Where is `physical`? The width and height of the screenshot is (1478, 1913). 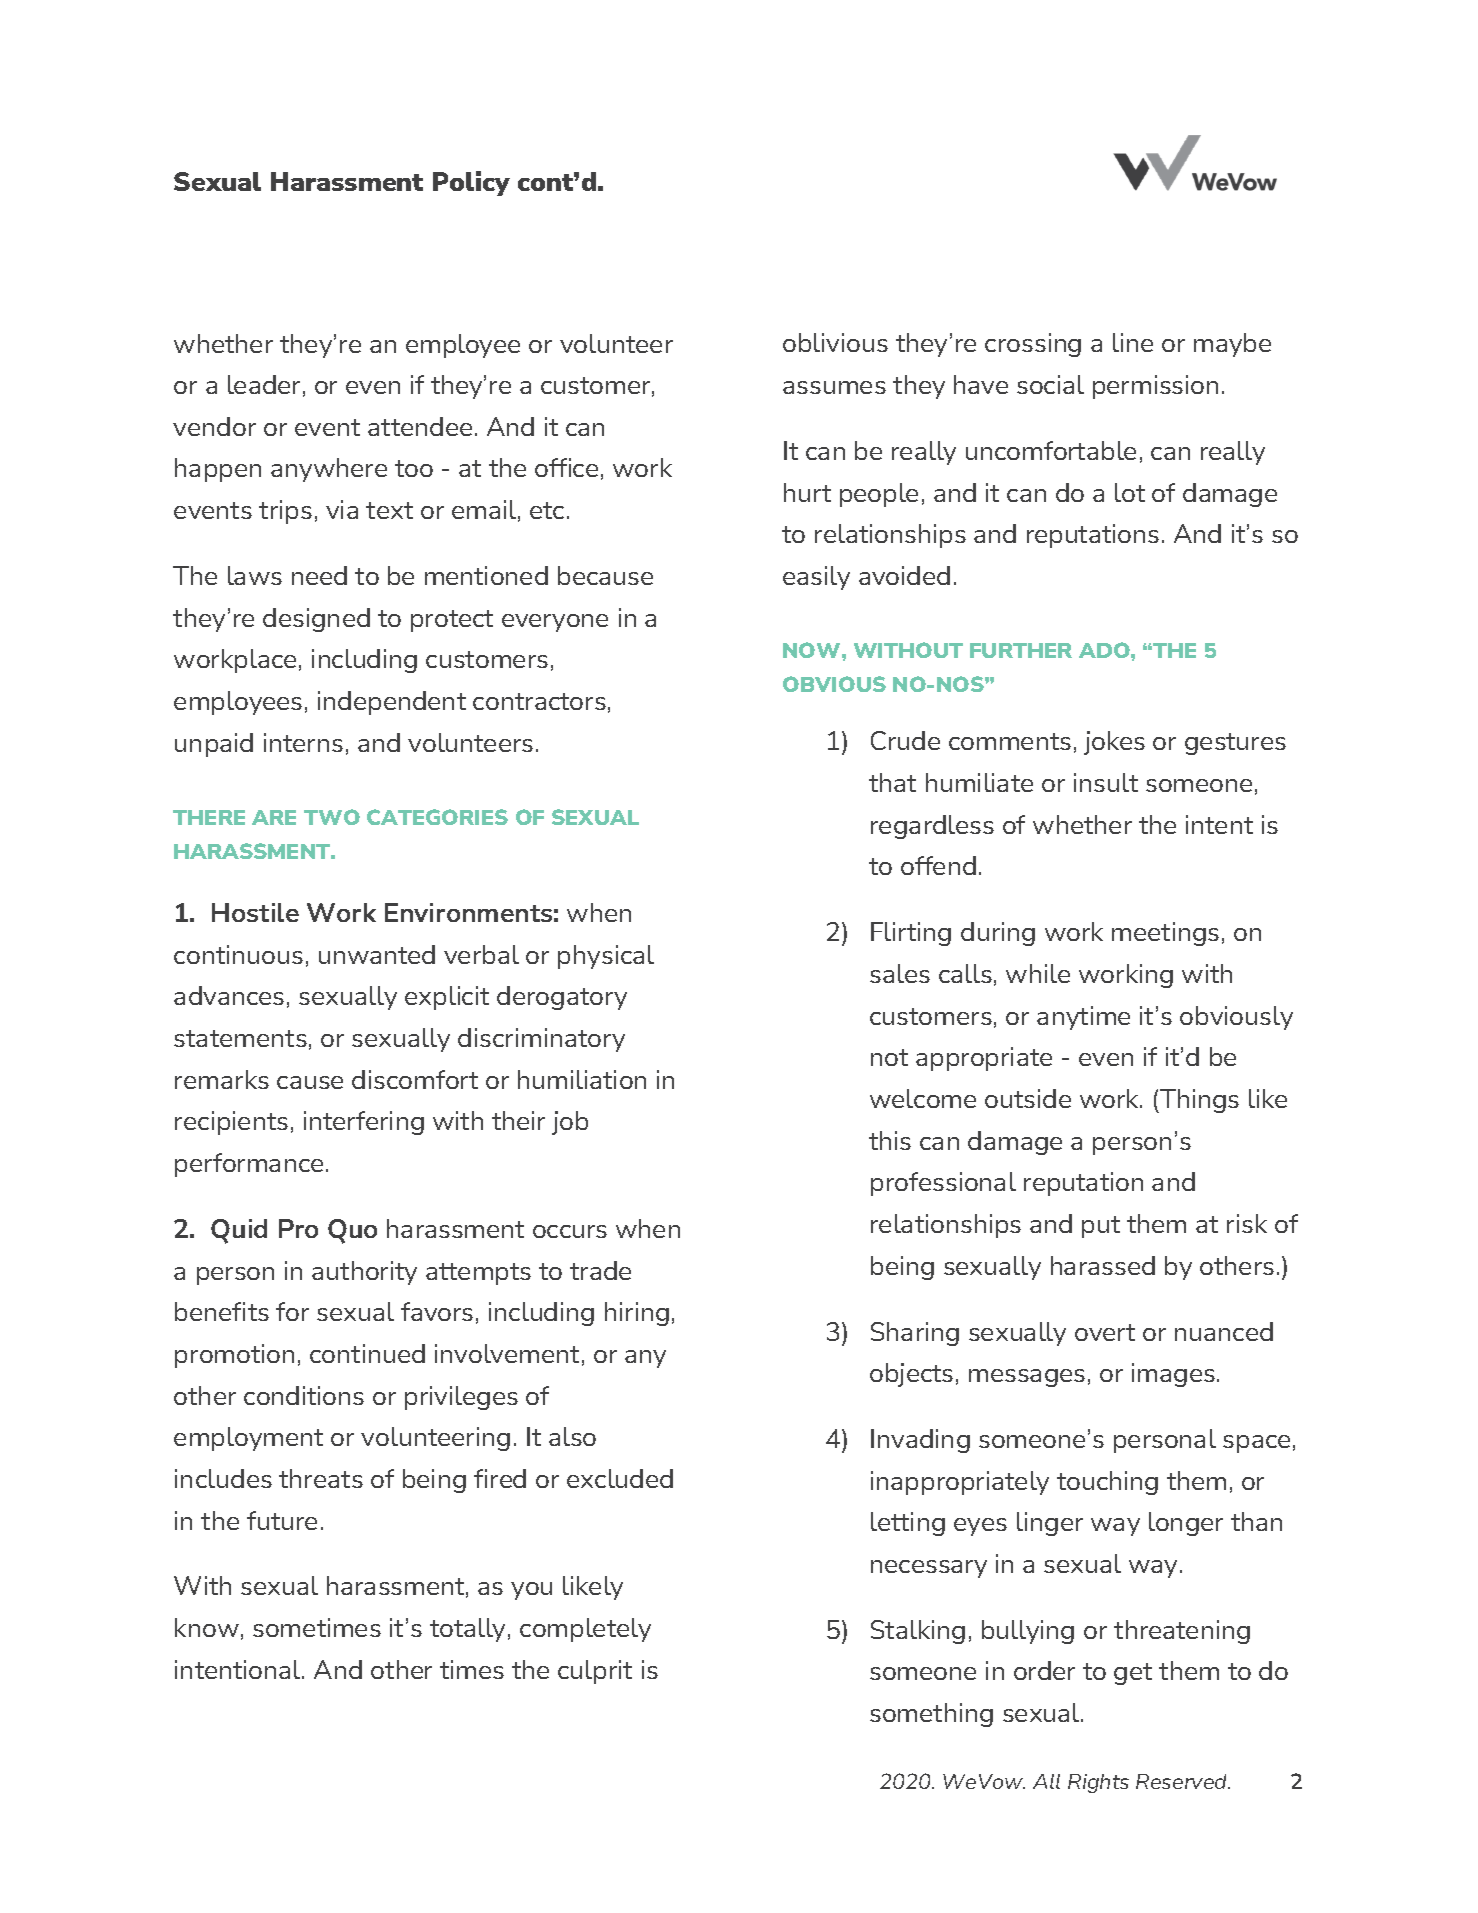 physical is located at coordinates (606, 957).
